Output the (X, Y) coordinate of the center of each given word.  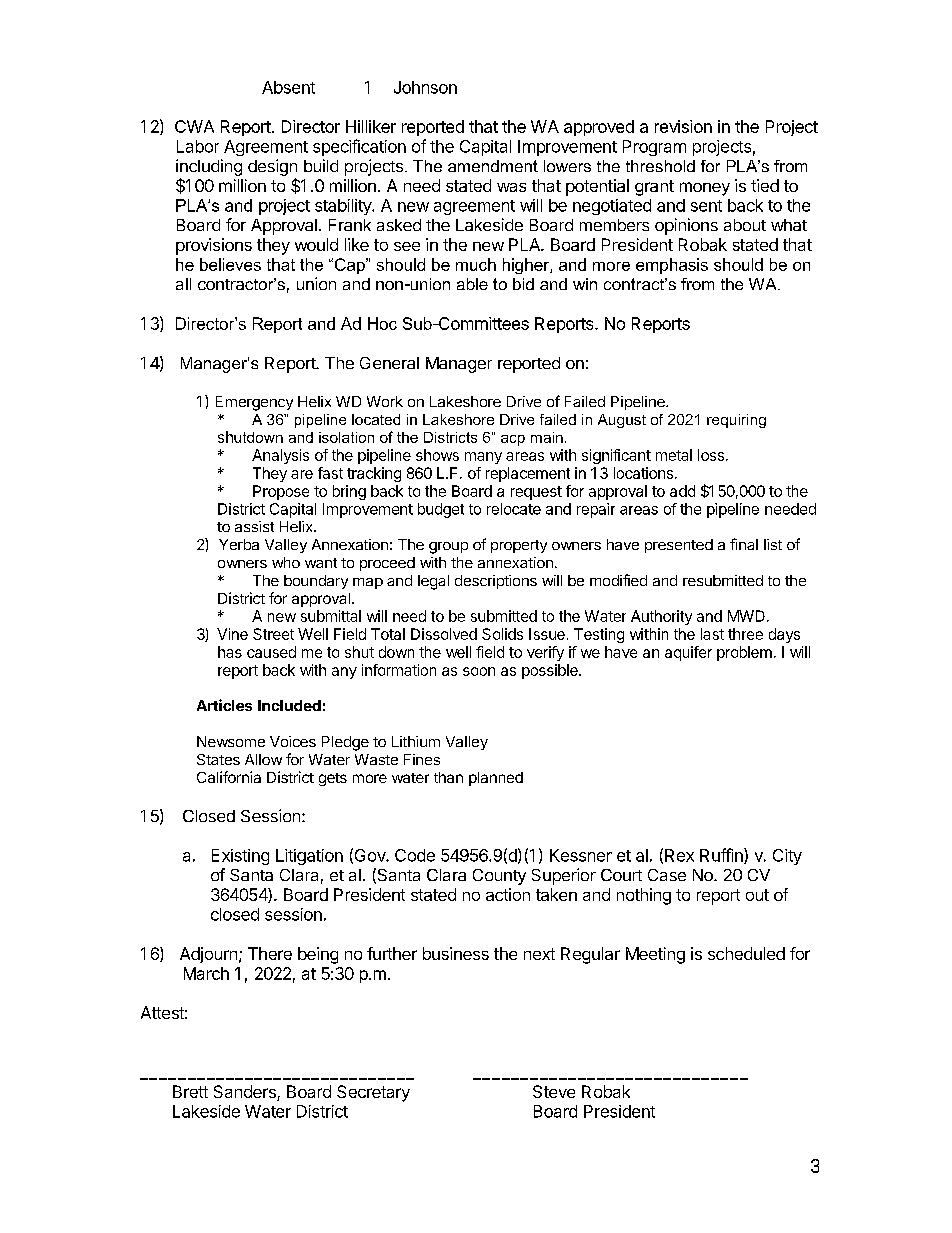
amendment (493, 166)
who (286, 562)
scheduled (746, 953)
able (472, 284)
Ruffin (722, 856)
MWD (746, 616)
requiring (736, 421)
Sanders (246, 1093)
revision (683, 126)
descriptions (496, 582)
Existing (240, 857)
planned (496, 779)
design (272, 169)
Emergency (254, 403)
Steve (554, 1091)
